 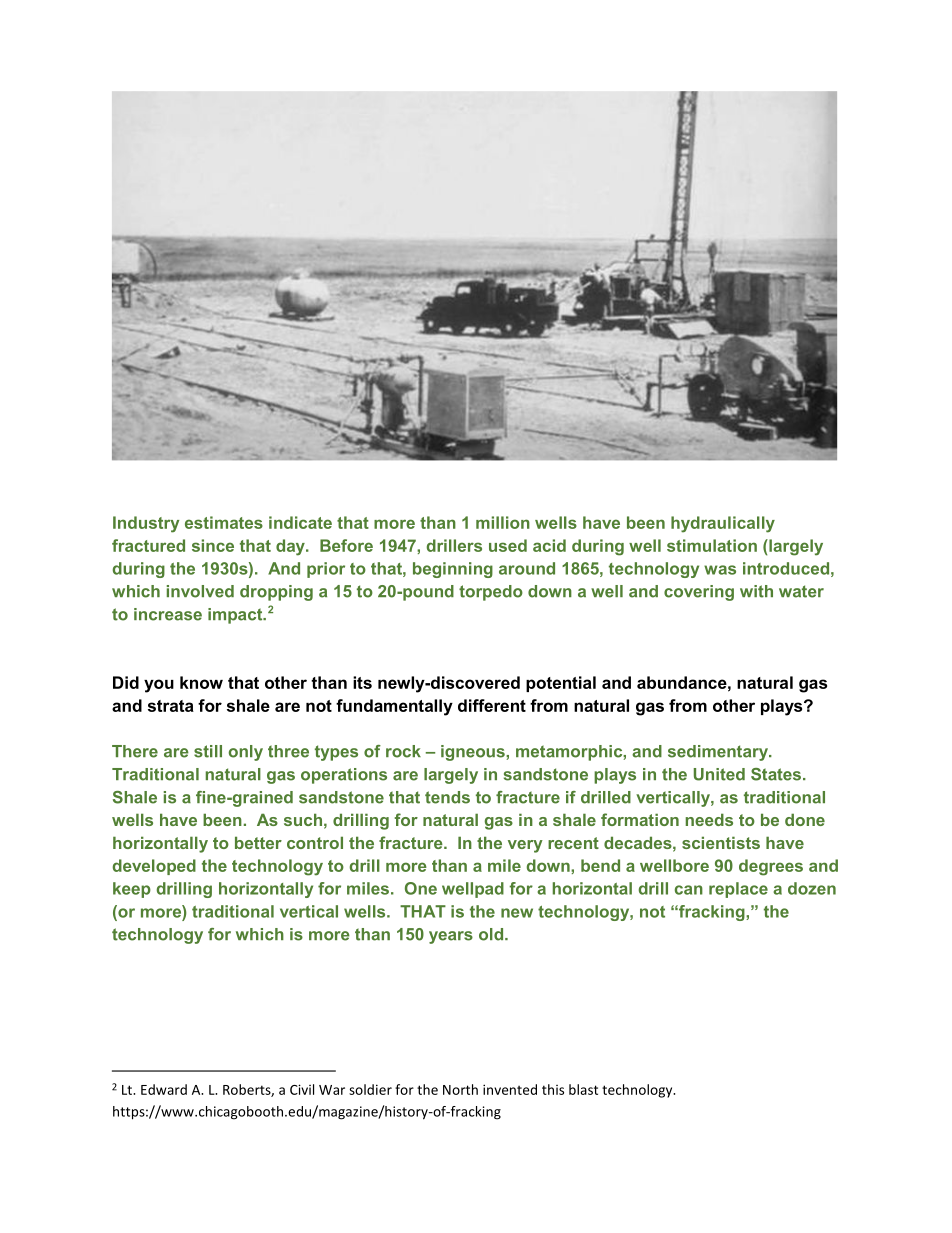 I want to click on stimulation, so click(x=712, y=545).
